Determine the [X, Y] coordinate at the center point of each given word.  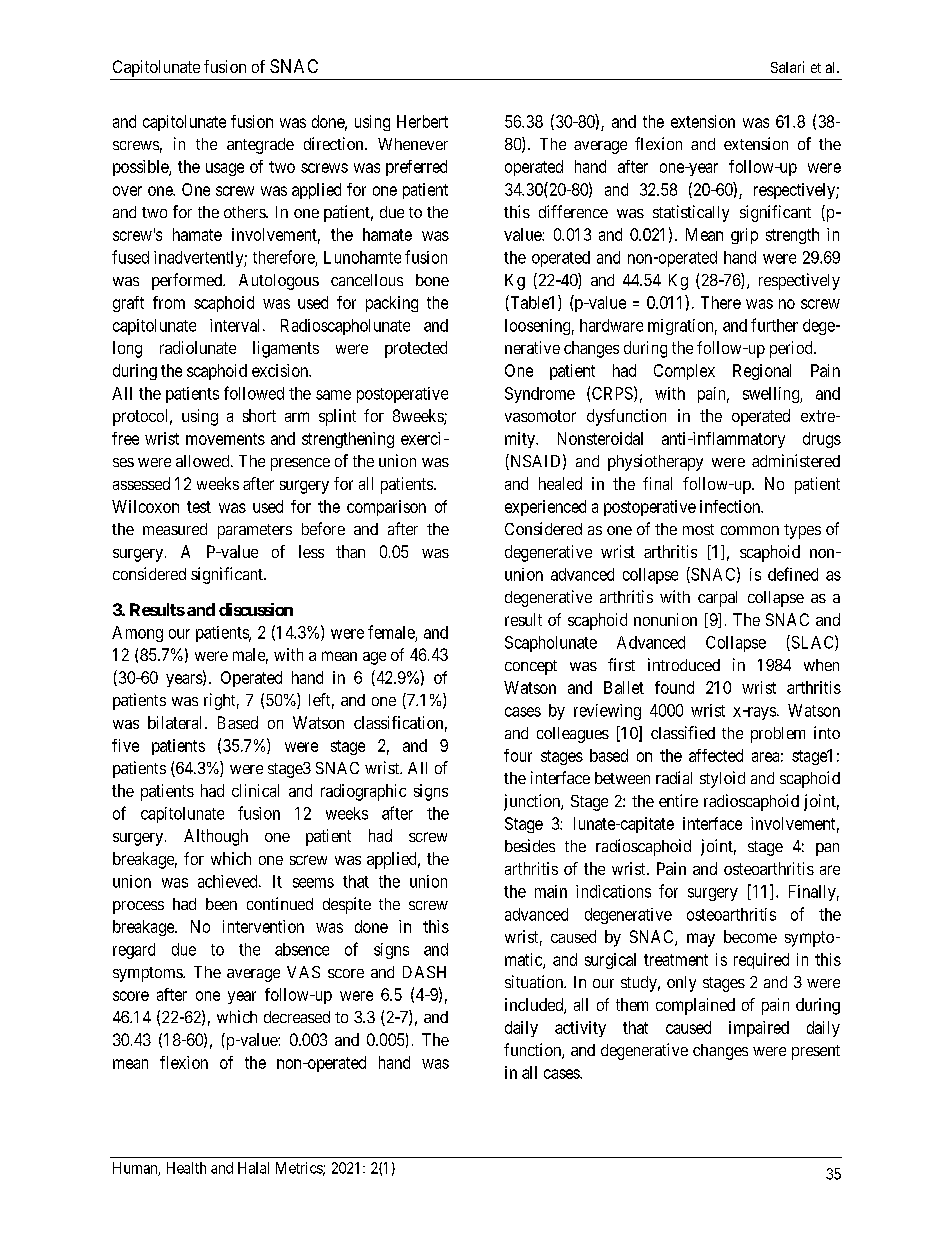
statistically [691, 213]
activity [580, 1029]
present [816, 1052]
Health [186, 1168]
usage [225, 169]
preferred [416, 168]
